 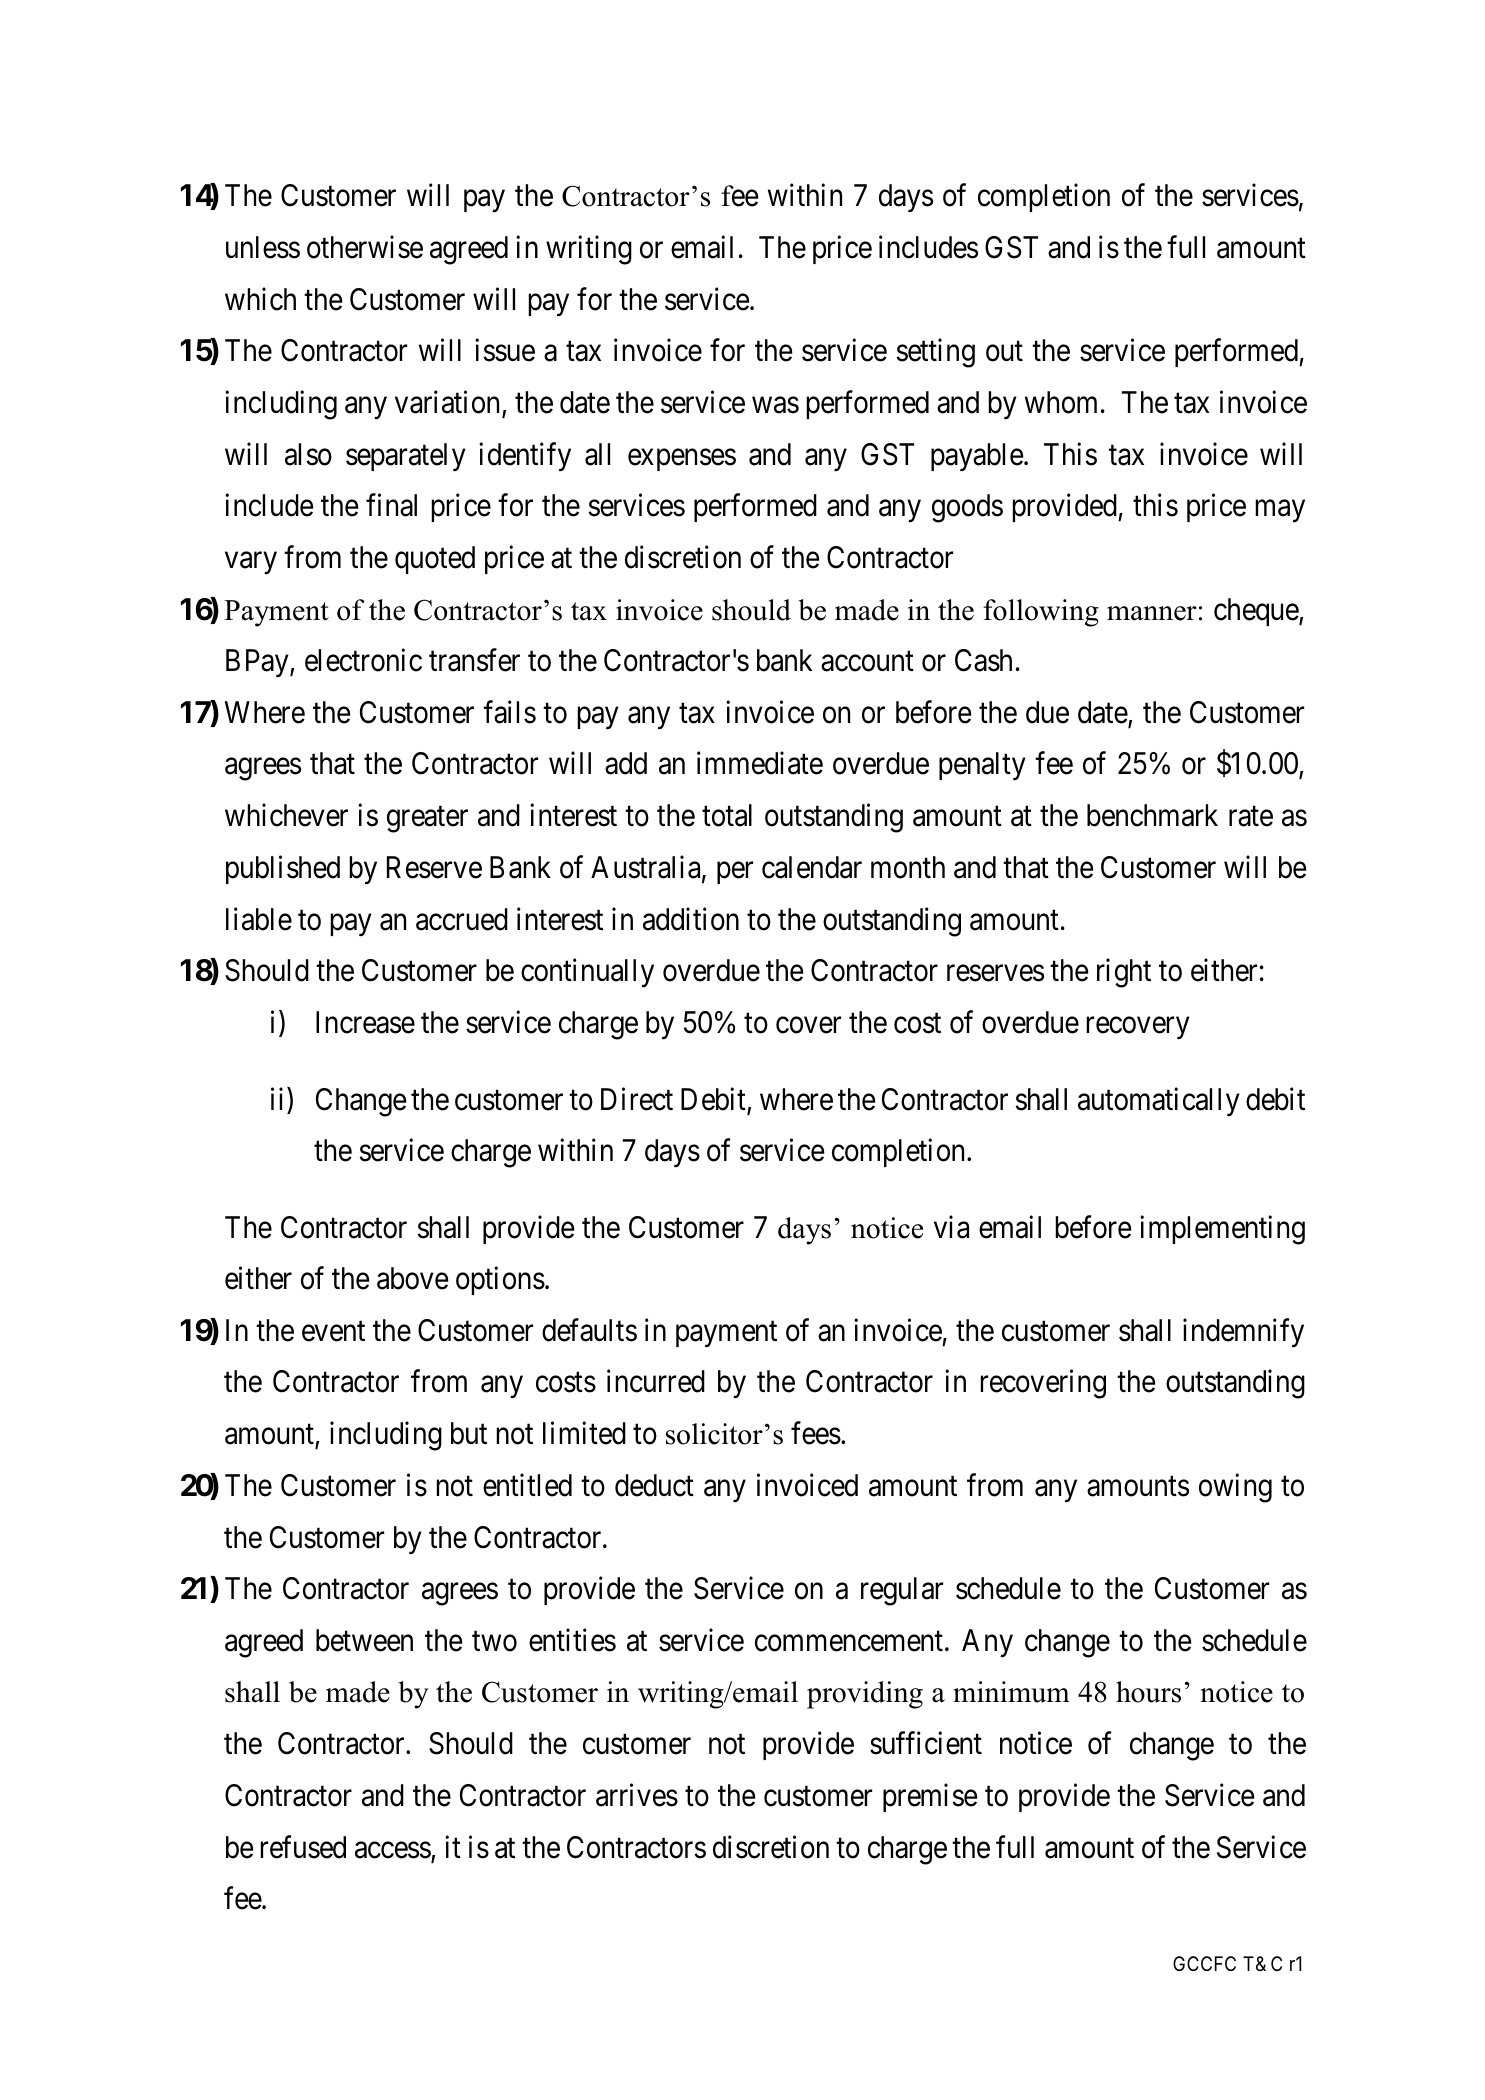 What do you see at coordinates (1243, 1333) in the document?
I see `indemnify` at bounding box center [1243, 1333].
